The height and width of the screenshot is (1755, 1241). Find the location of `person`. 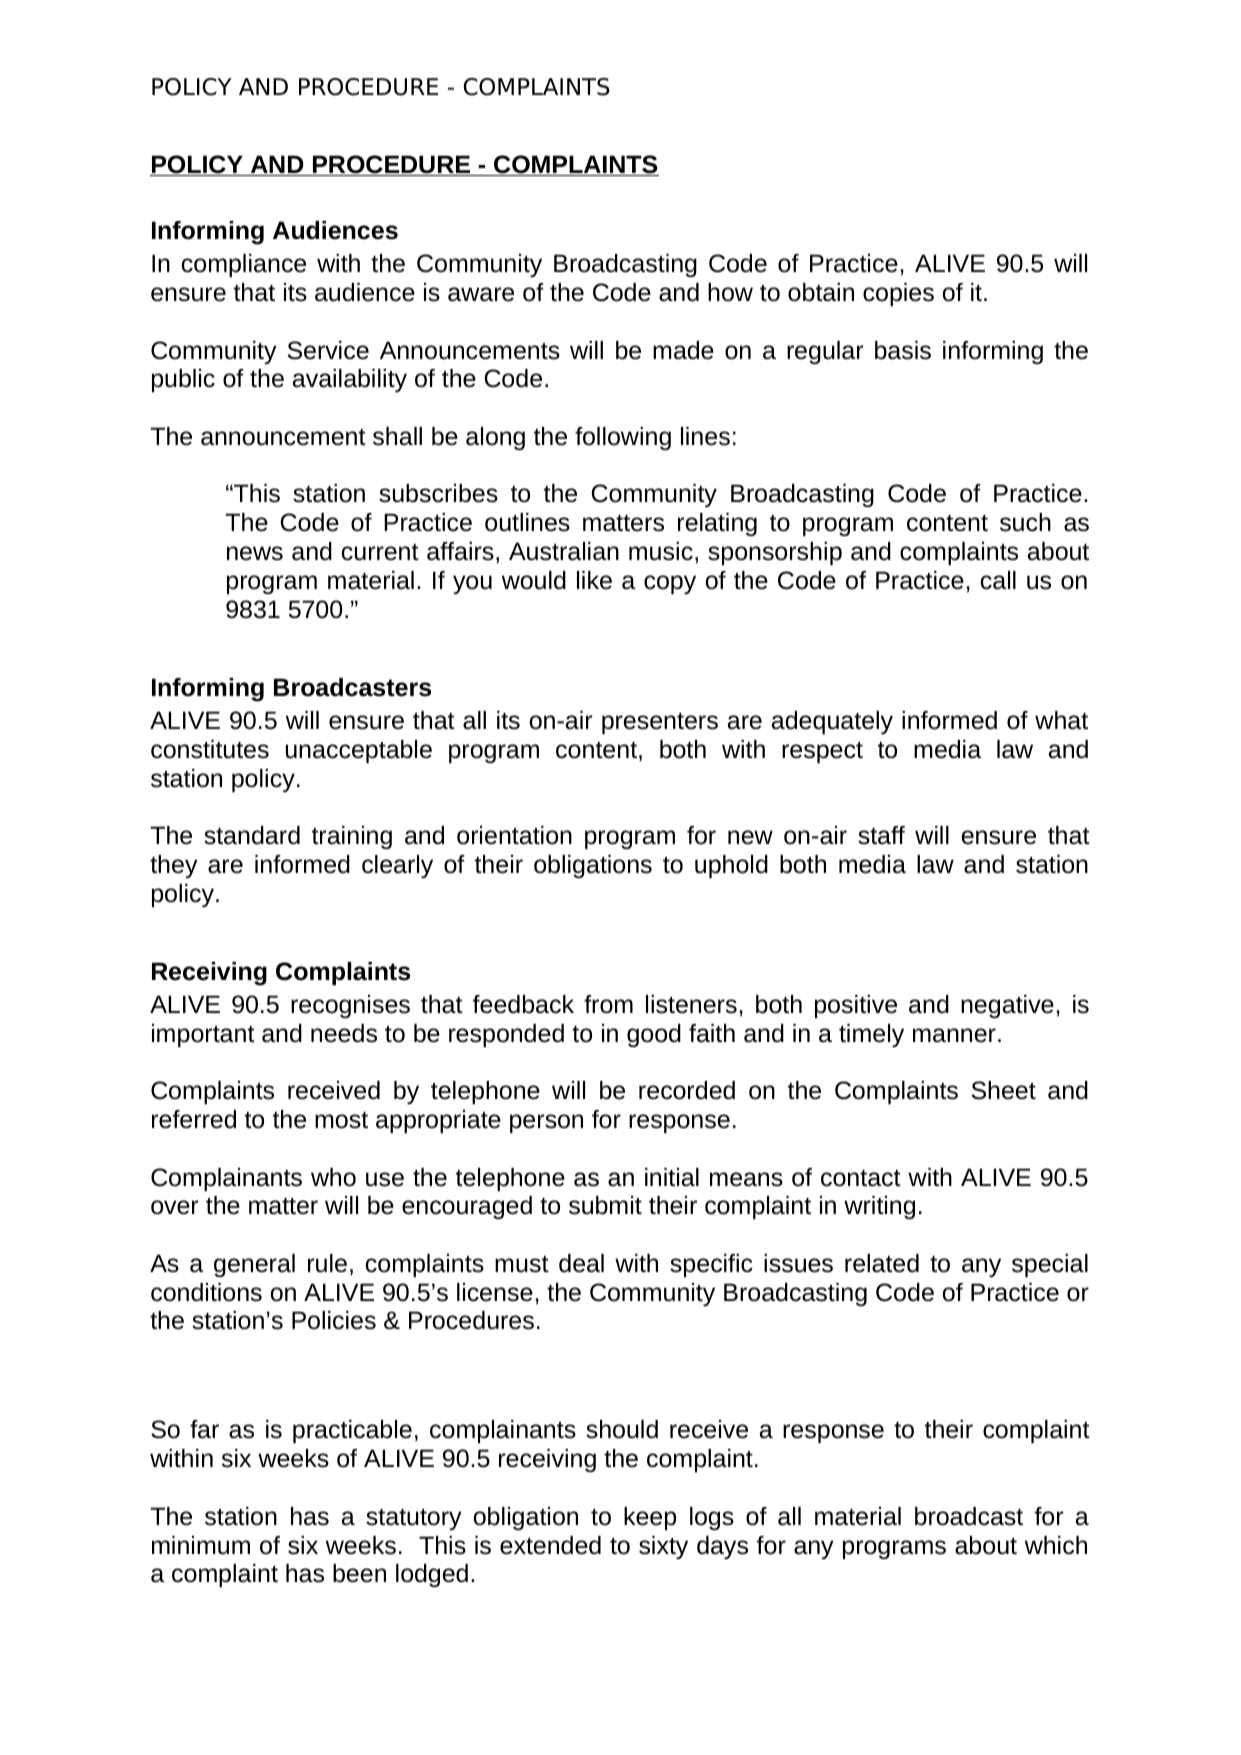

person is located at coordinates (546, 1123).
